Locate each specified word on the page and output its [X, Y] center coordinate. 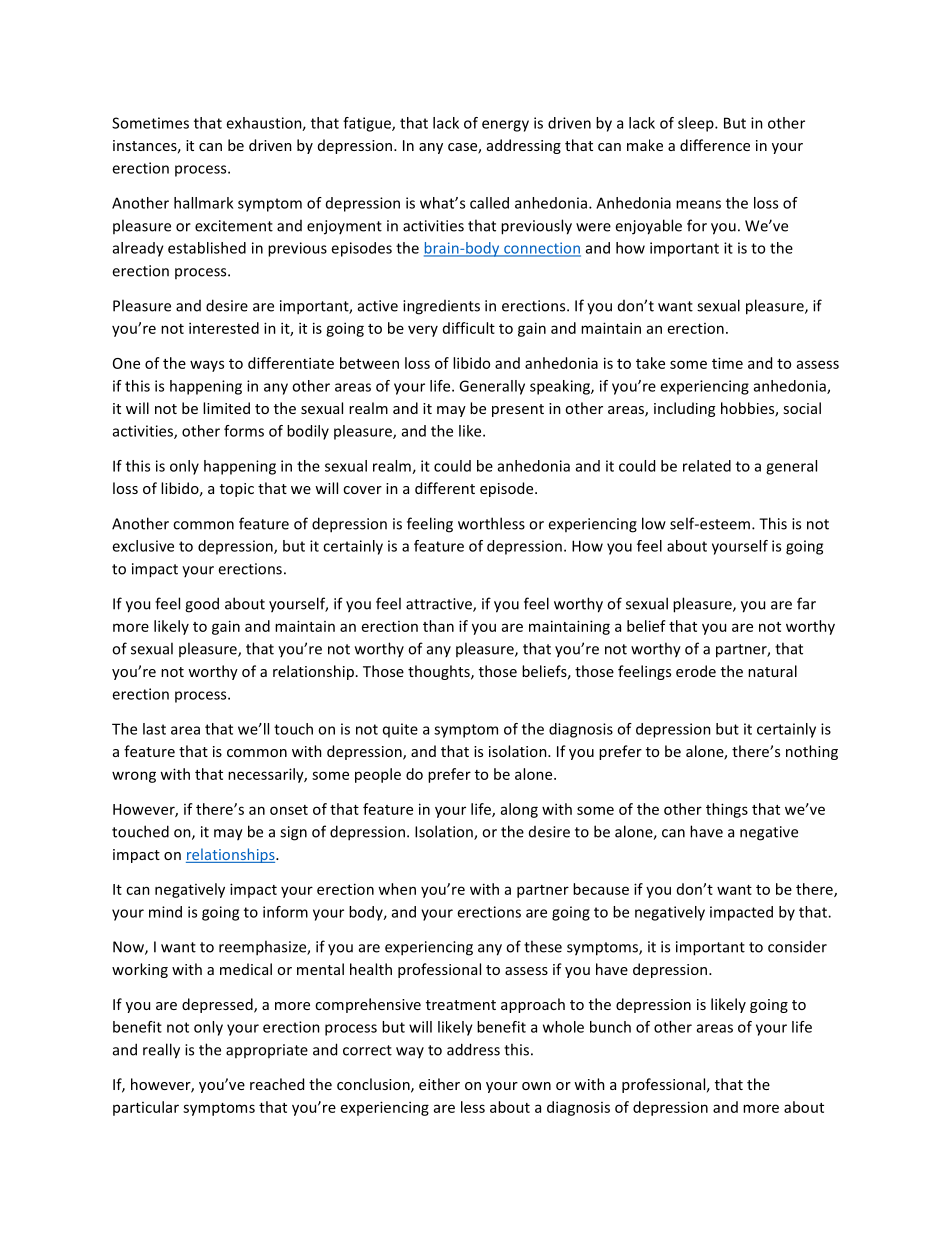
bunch [610, 1027]
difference [715, 145]
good [202, 605]
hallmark [203, 203]
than [438, 626]
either [439, 1084]
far [806, 603]
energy [505, 126]
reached [277, 1084]
